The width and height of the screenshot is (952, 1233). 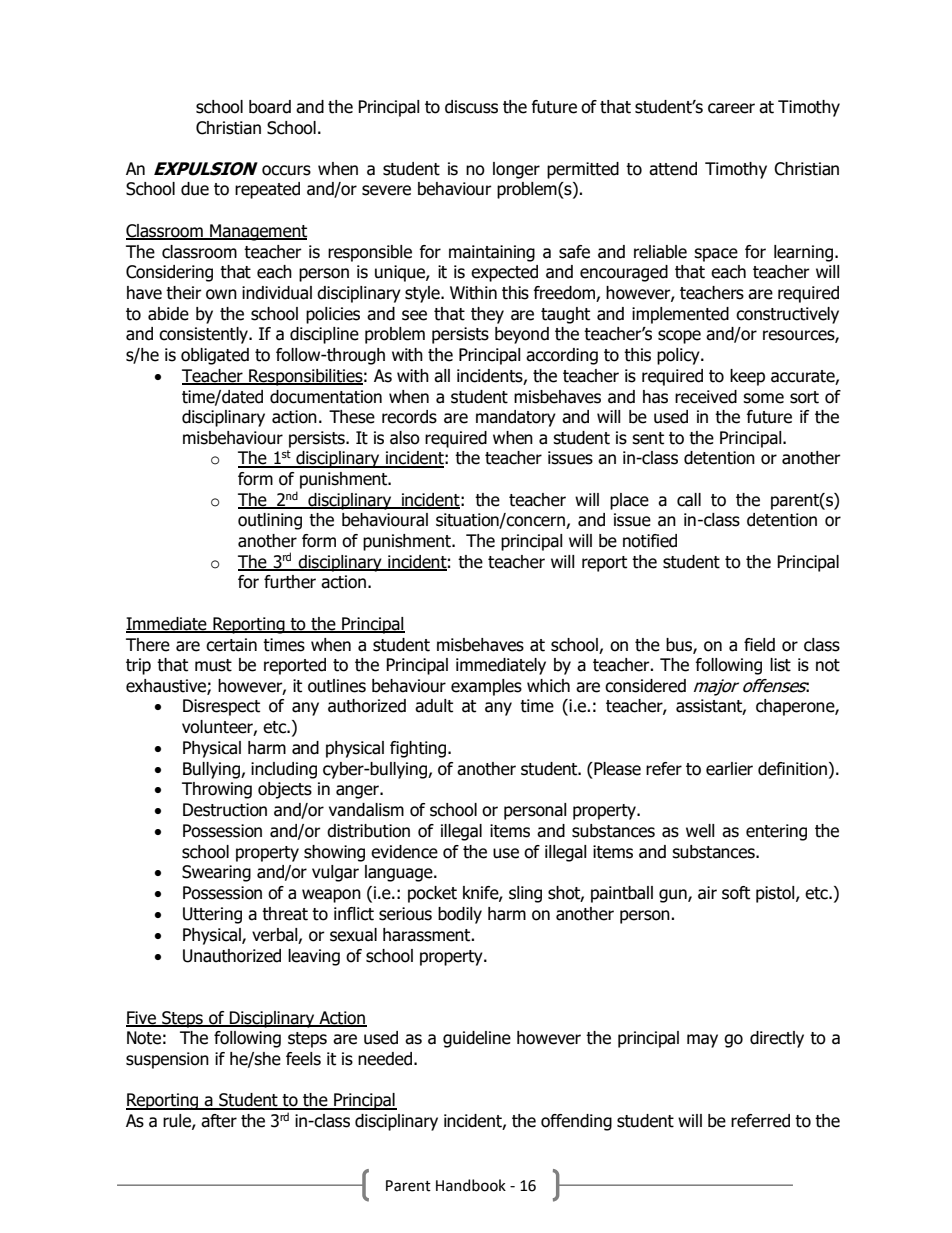 I want to click on certain, so click(x=231, y=645).
